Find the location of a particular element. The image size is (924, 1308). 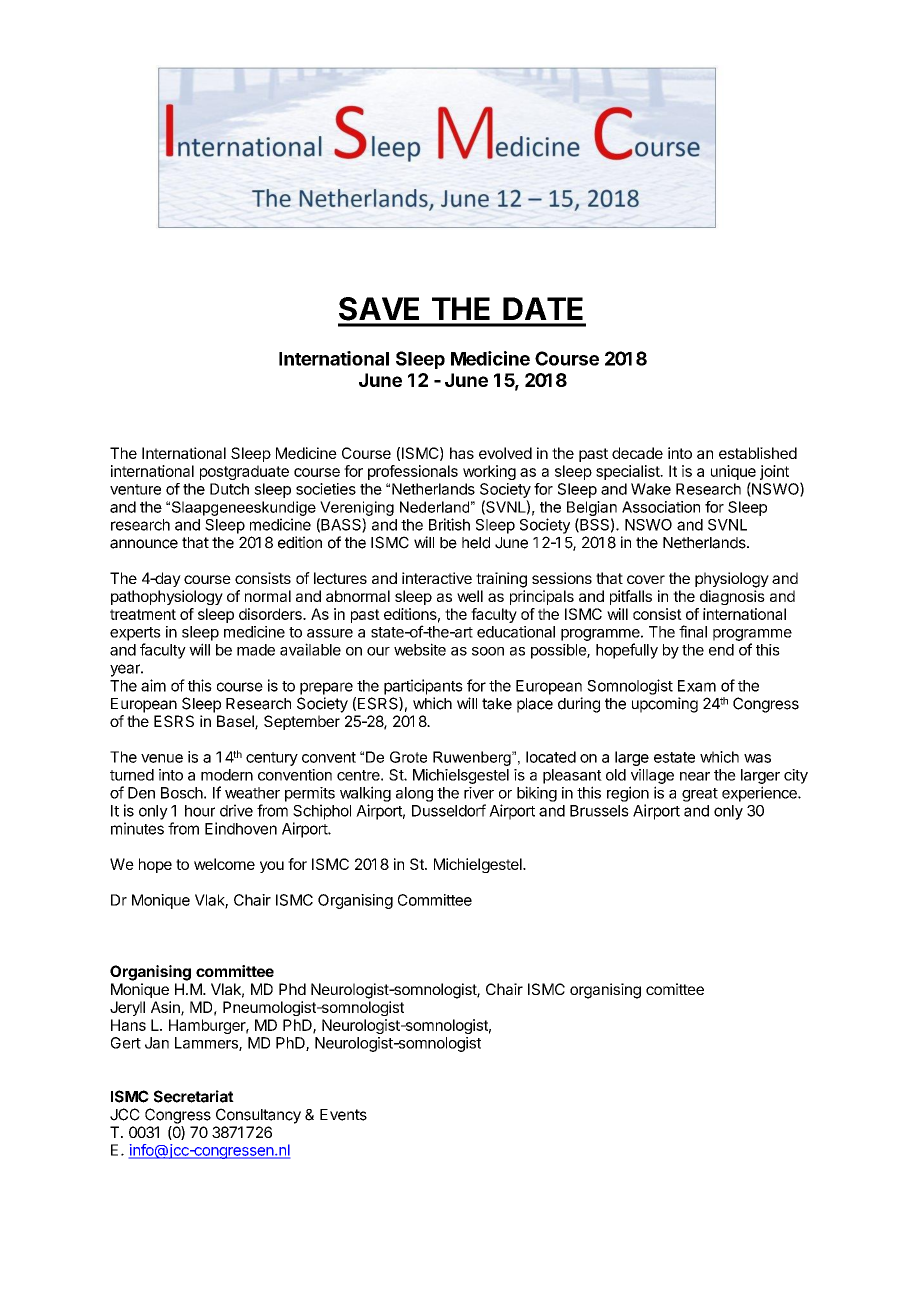

DATE is located at coordinates (543, 308).
